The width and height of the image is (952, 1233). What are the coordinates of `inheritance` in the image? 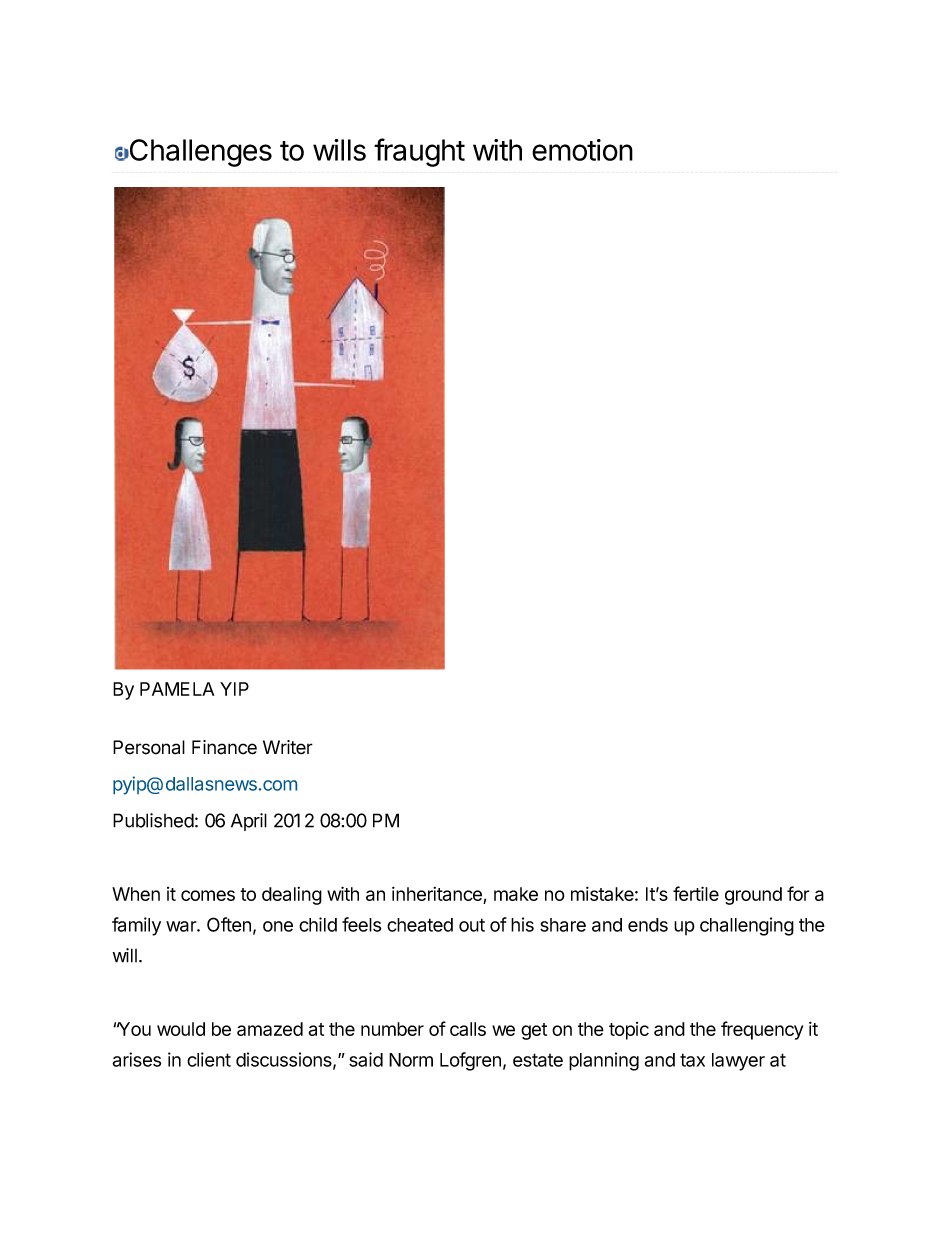 It's located at (438, 895).
